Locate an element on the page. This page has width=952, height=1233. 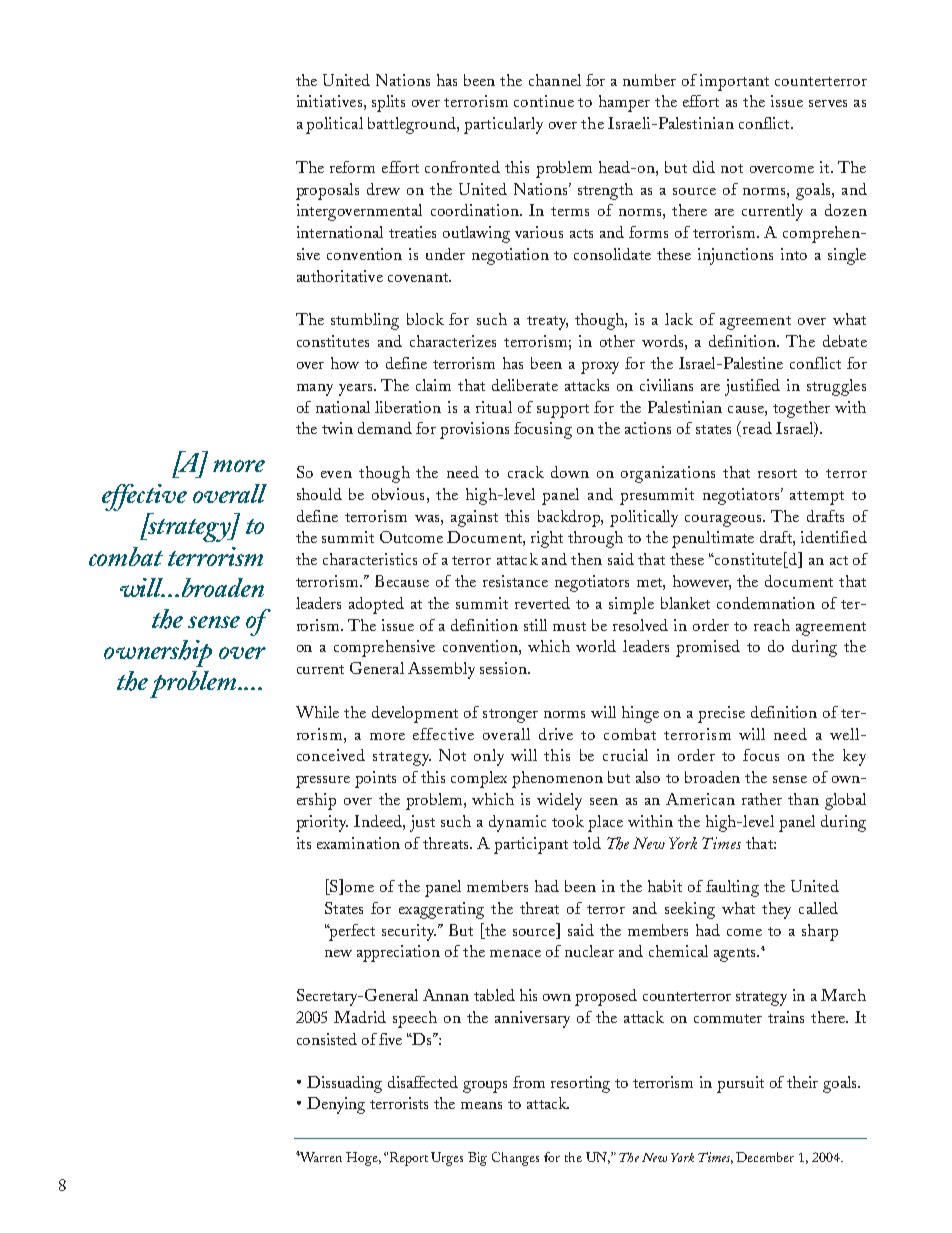
through is located at coordinates (595, 539).
